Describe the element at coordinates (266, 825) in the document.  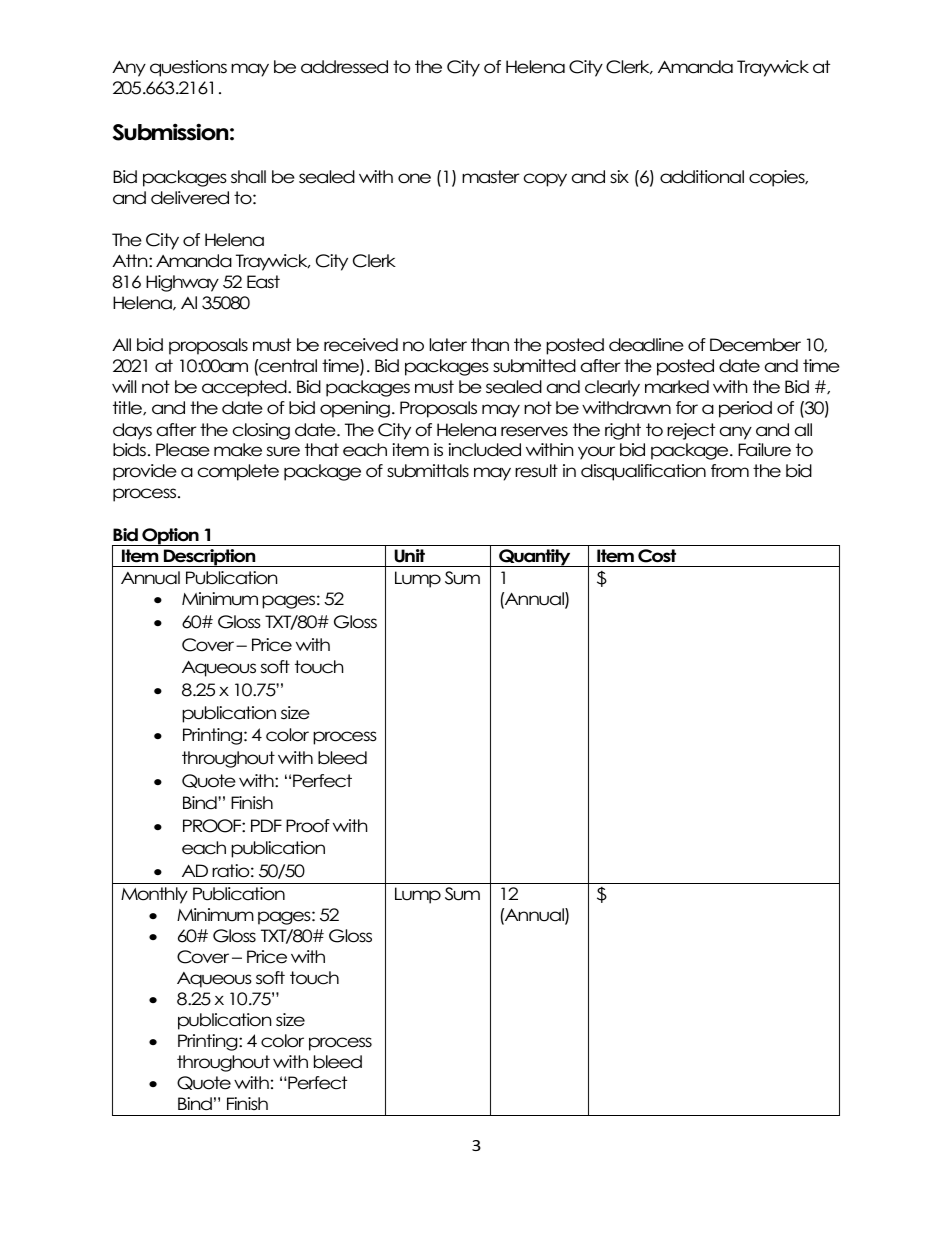
I see `PDF` at that location.
